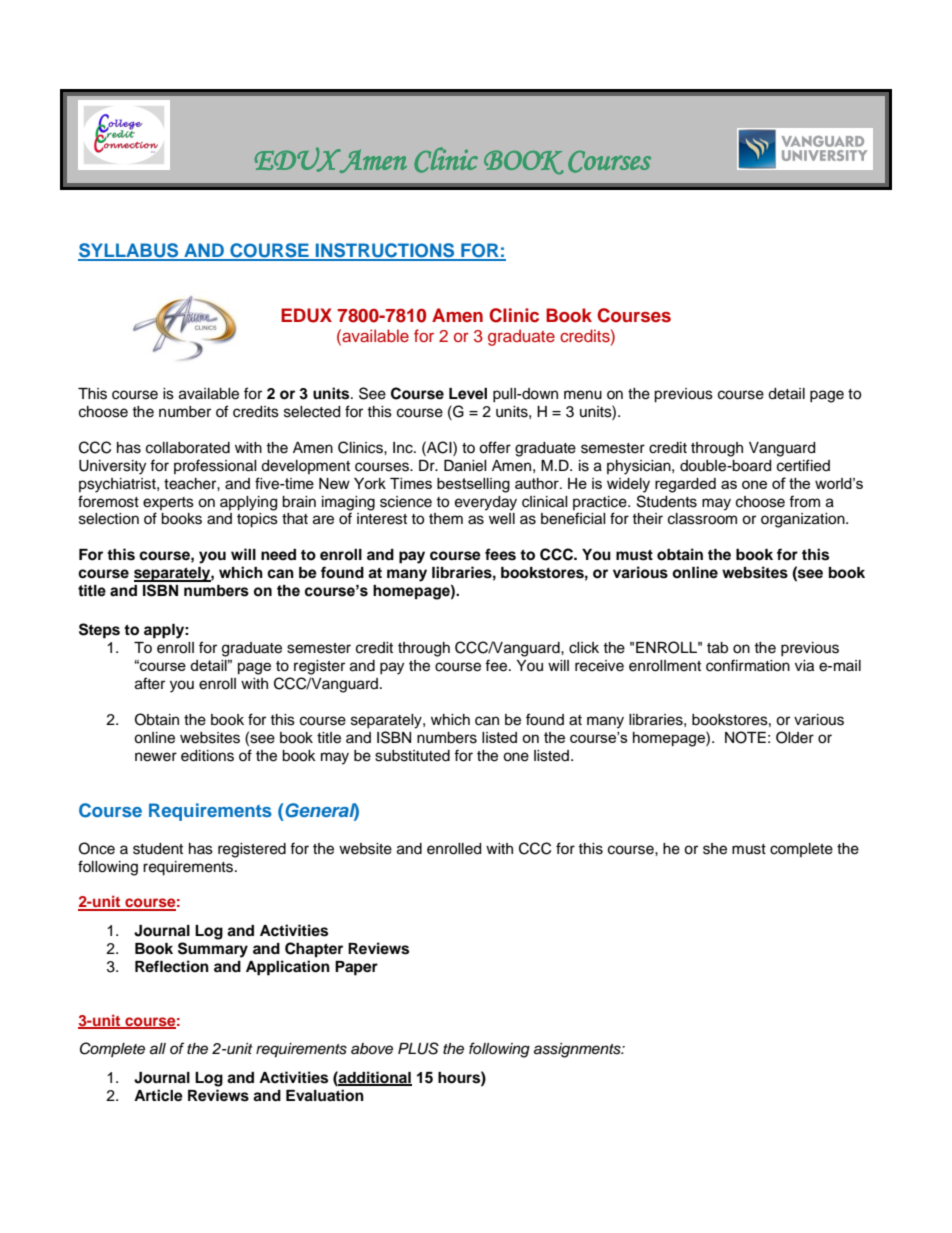  Describe the element at coordinates (385, 251) in the screenshot. I see `INSTRUCTIONS` at that location.
